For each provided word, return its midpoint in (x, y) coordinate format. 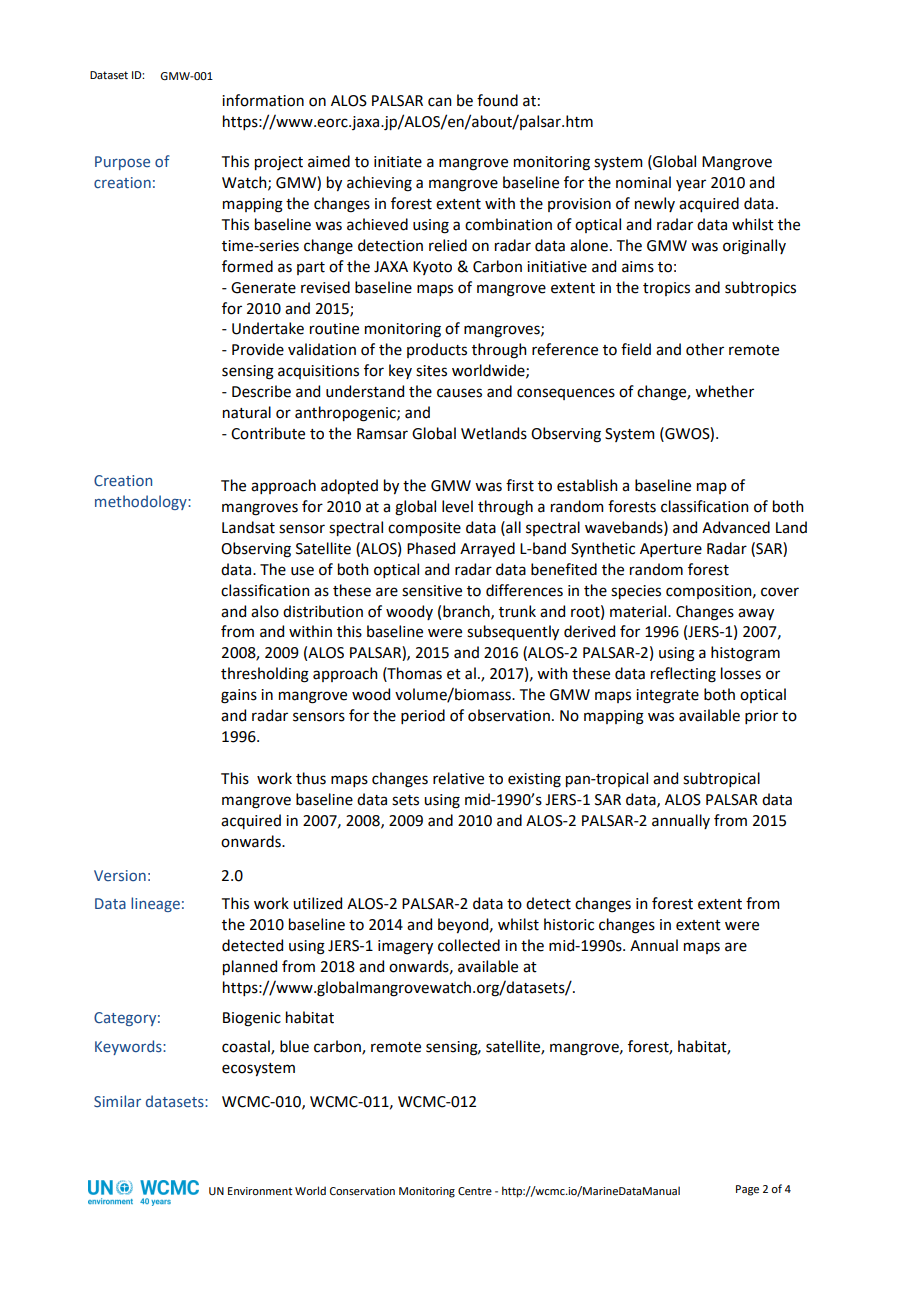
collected (469, 945)
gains (239, 696)
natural (247, 412)
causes (459, 393)
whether (724, 391)
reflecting (683, 675)
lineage (155, 904)
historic (569, 924)
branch (467, 612)
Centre (475, 1191)
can (440, 102)
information (263, 100)
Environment (260, 1191)
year (691, 185)
